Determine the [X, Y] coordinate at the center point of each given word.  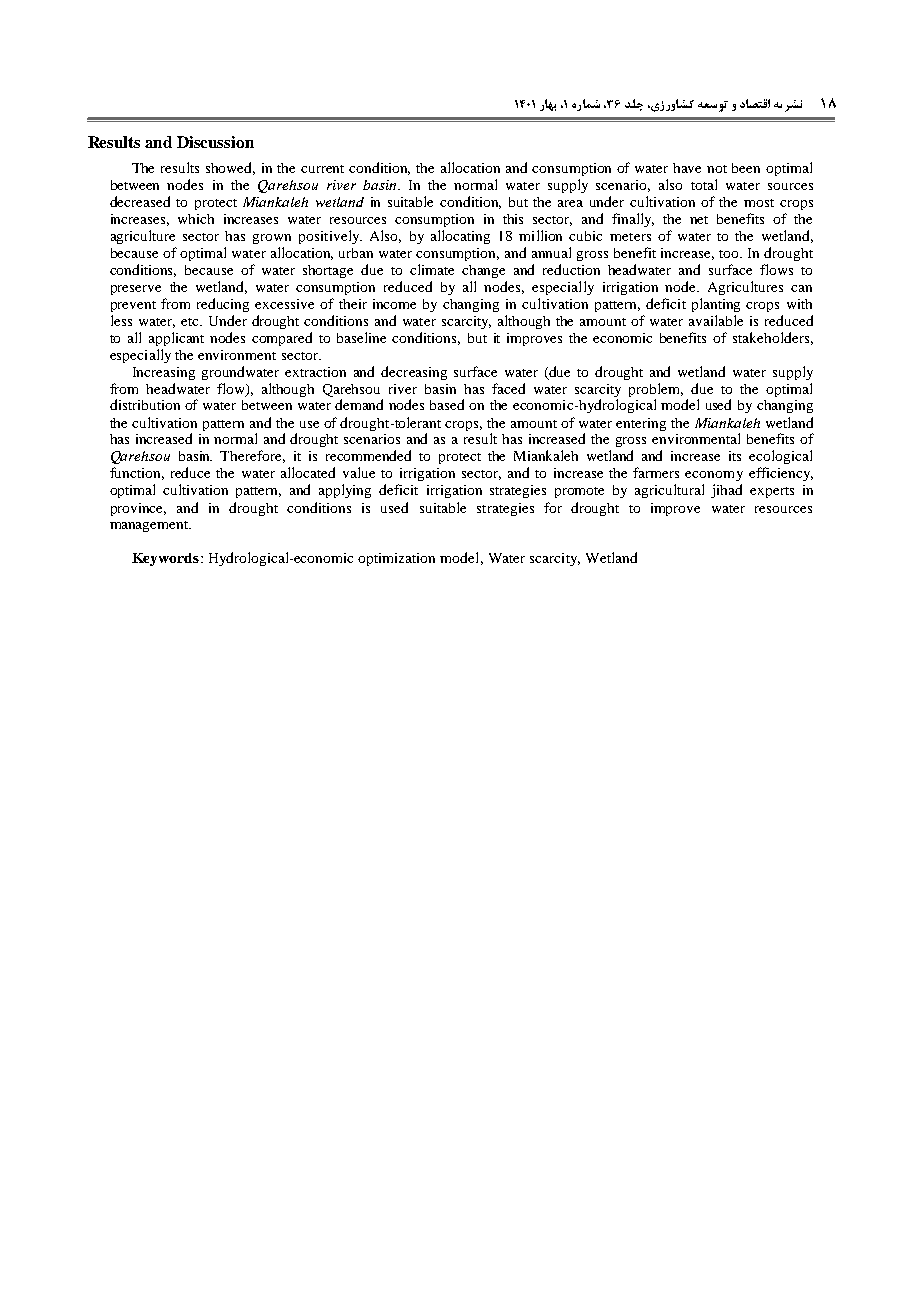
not [717, 169]
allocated [308, 472]
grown [272, 239]
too [730, 254]
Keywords [167, 559]
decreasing [414, 373]
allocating [460, 237]
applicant [176, 339]
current [322, 169]
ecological [780, 457]
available [716, 320]
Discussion [215, 142]
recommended [368, 455]
